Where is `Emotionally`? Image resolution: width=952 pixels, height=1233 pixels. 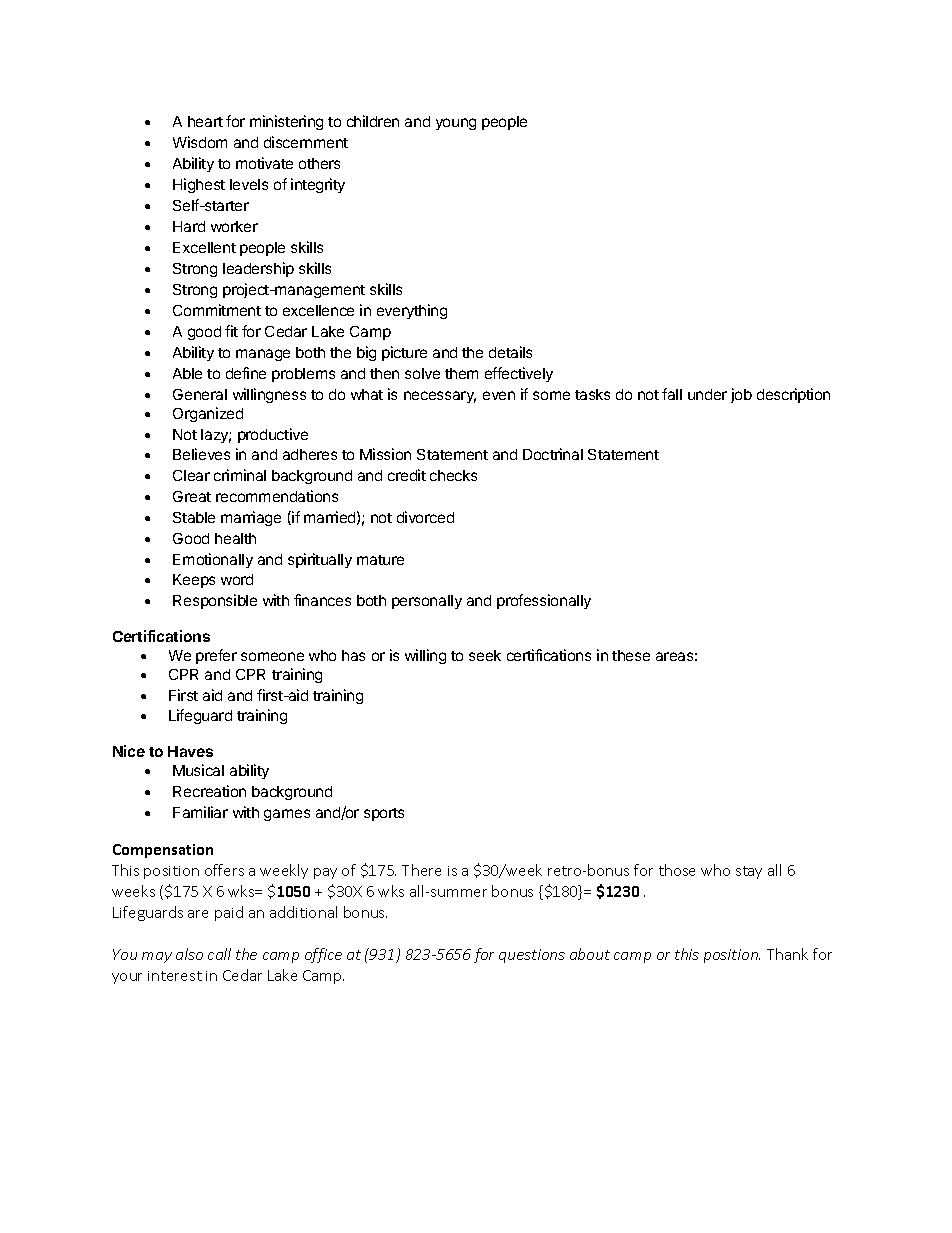 Emotionally is located at coordinates (213, 560).
